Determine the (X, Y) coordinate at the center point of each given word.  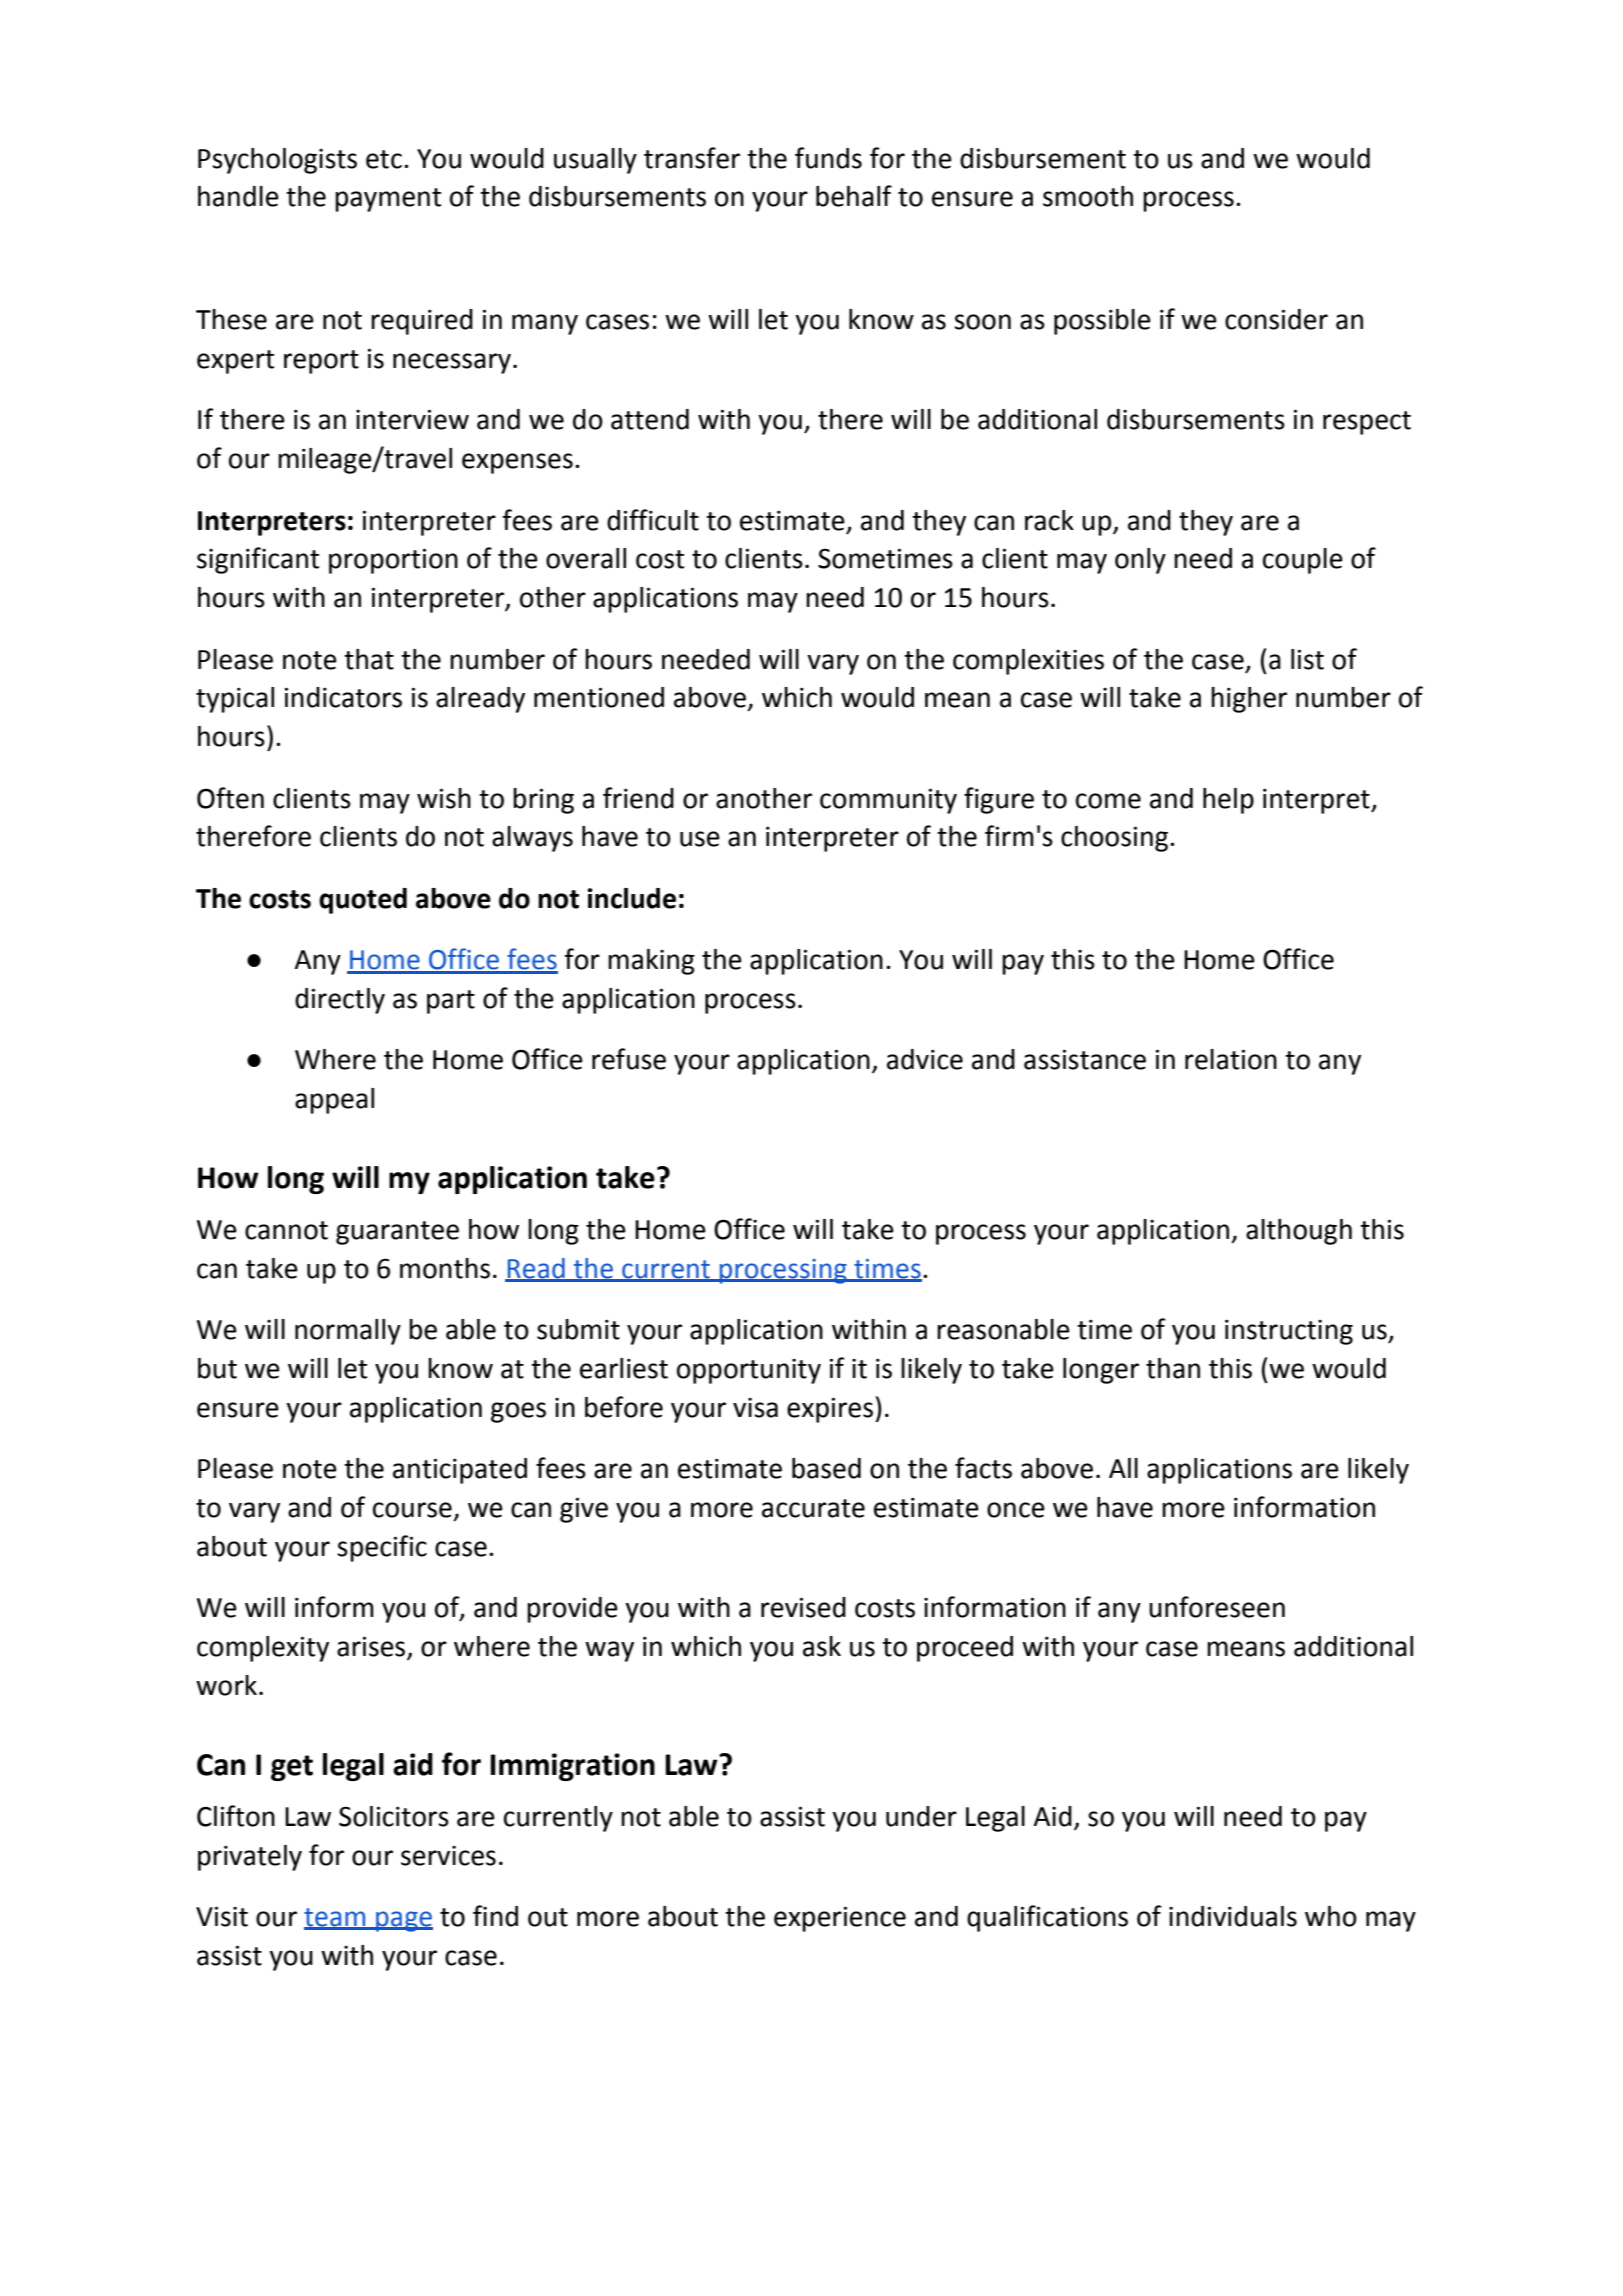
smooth (1088, 196)
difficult (653, 520)
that (369, 659)
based (826, 1468)
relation (1231, 1059)
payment (388, 200)
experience (840, 1919)
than (1173, 1368)
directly (340, 1001)
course (412, 1510)
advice (925, 1059)
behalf (854, 196)
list (1307, 659)
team (336, 1918)
